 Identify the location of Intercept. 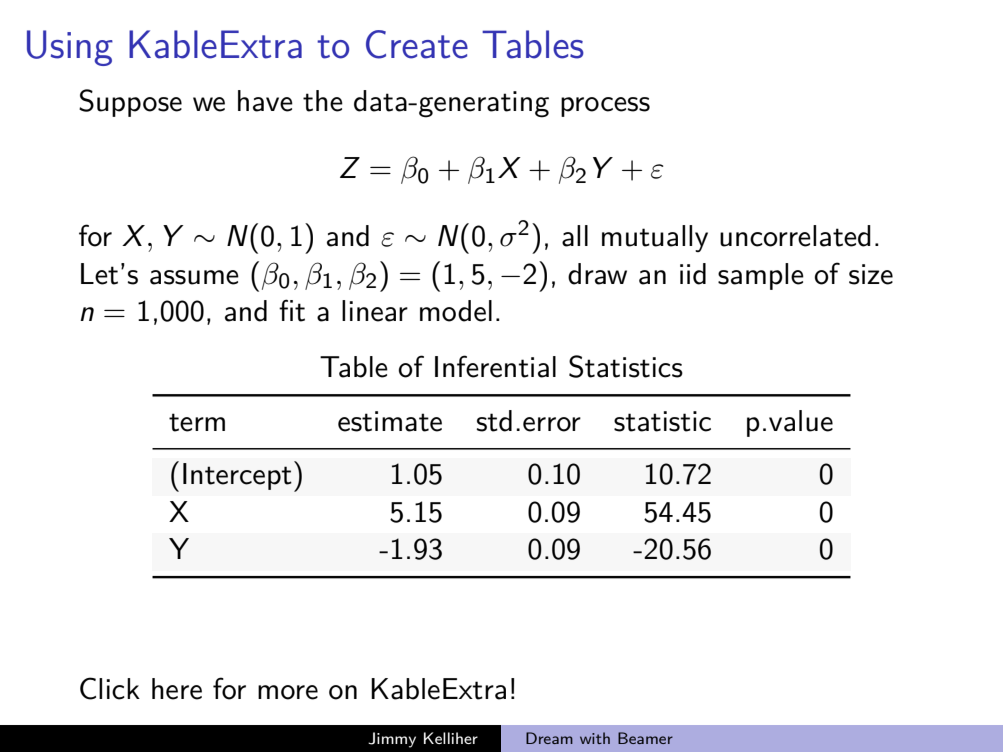
(237, 476).
